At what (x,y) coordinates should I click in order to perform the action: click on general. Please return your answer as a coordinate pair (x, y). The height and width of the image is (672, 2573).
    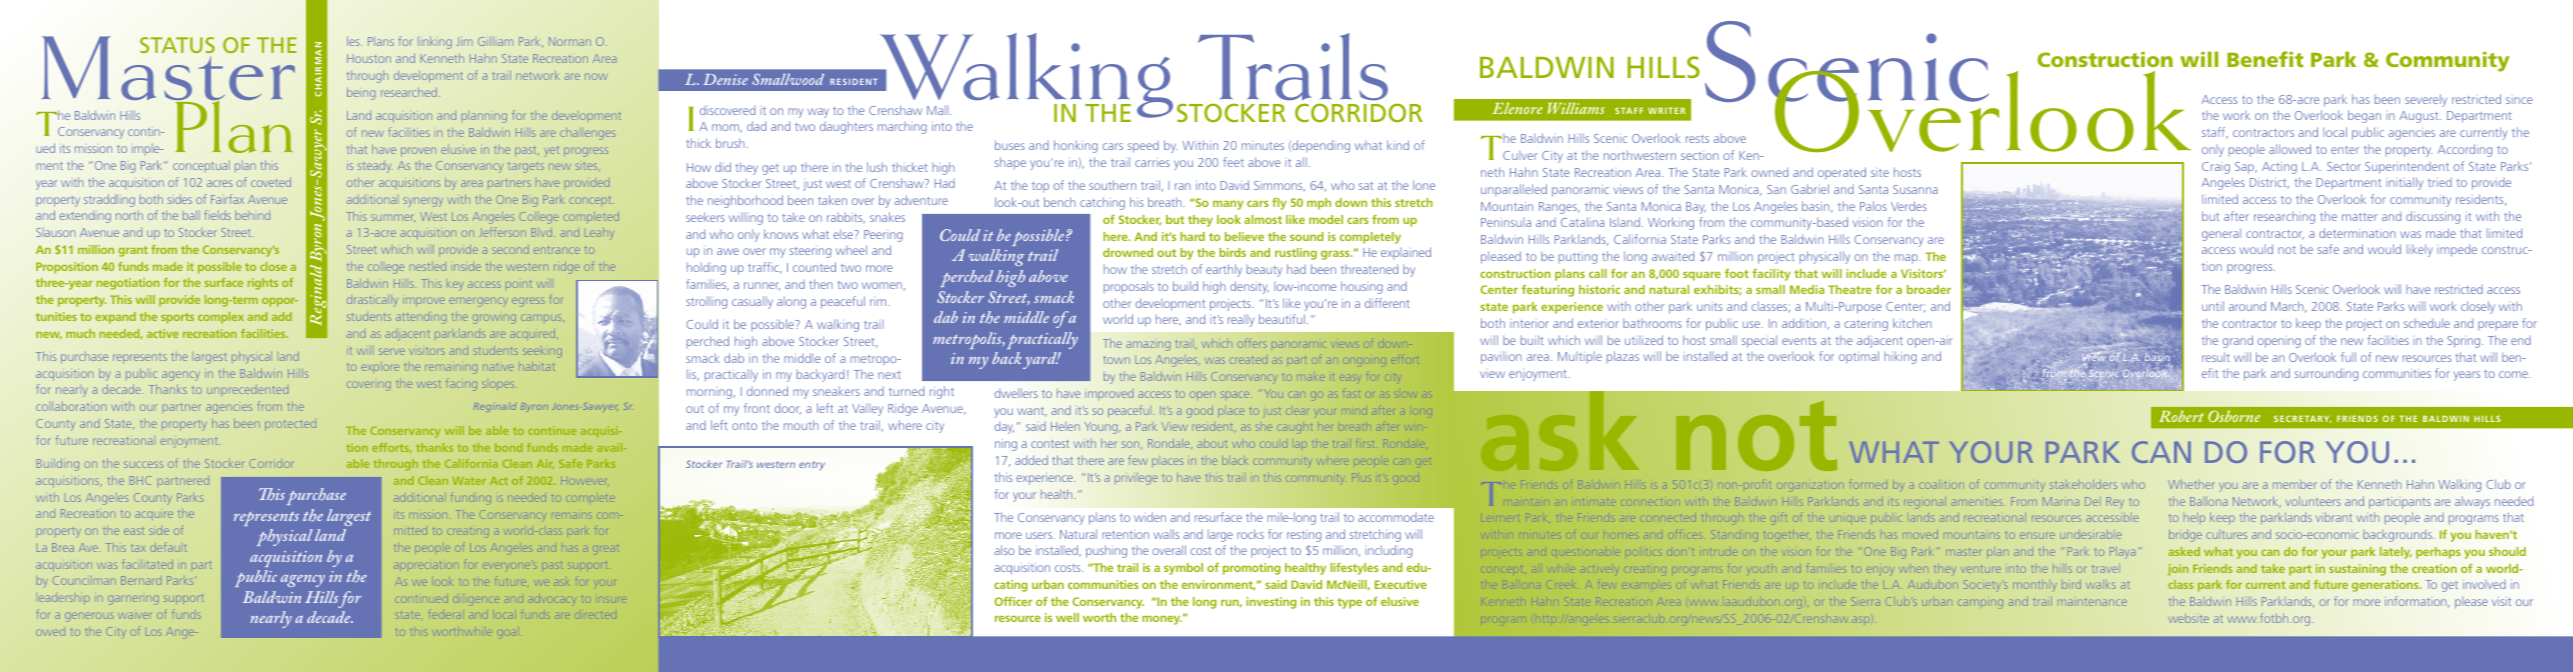
    Looking at the image, I should click on (2221, 234).
